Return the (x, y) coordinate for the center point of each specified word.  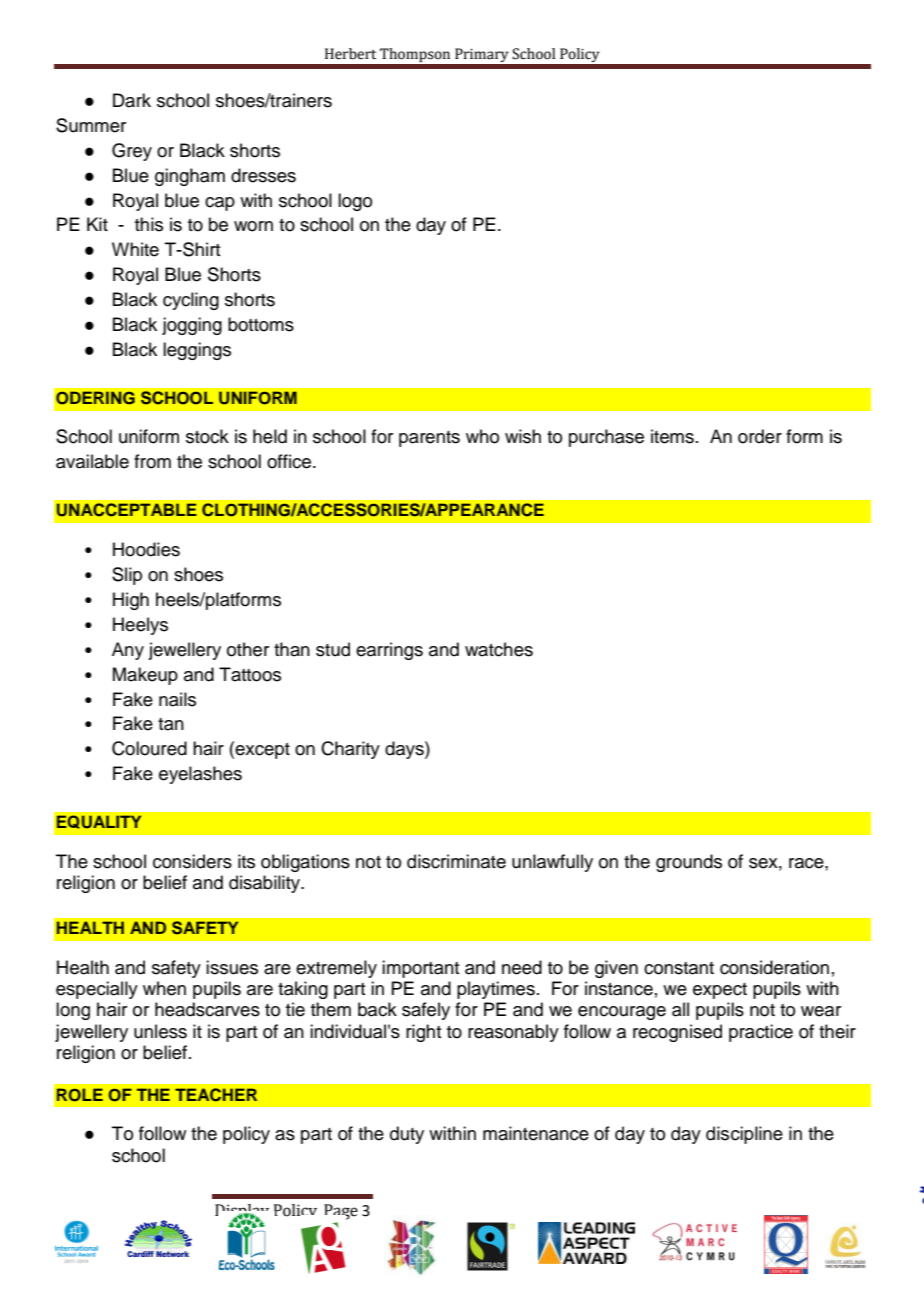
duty (407, 1135)
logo (355, 202)
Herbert (350, 54)
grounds (689, 863)
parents (429, 439)
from (152, 461)
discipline (744, 1135)
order (760, 436)
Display (242, 1213)
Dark (132, 100)
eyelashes (200, 775)
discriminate (456, 861)
